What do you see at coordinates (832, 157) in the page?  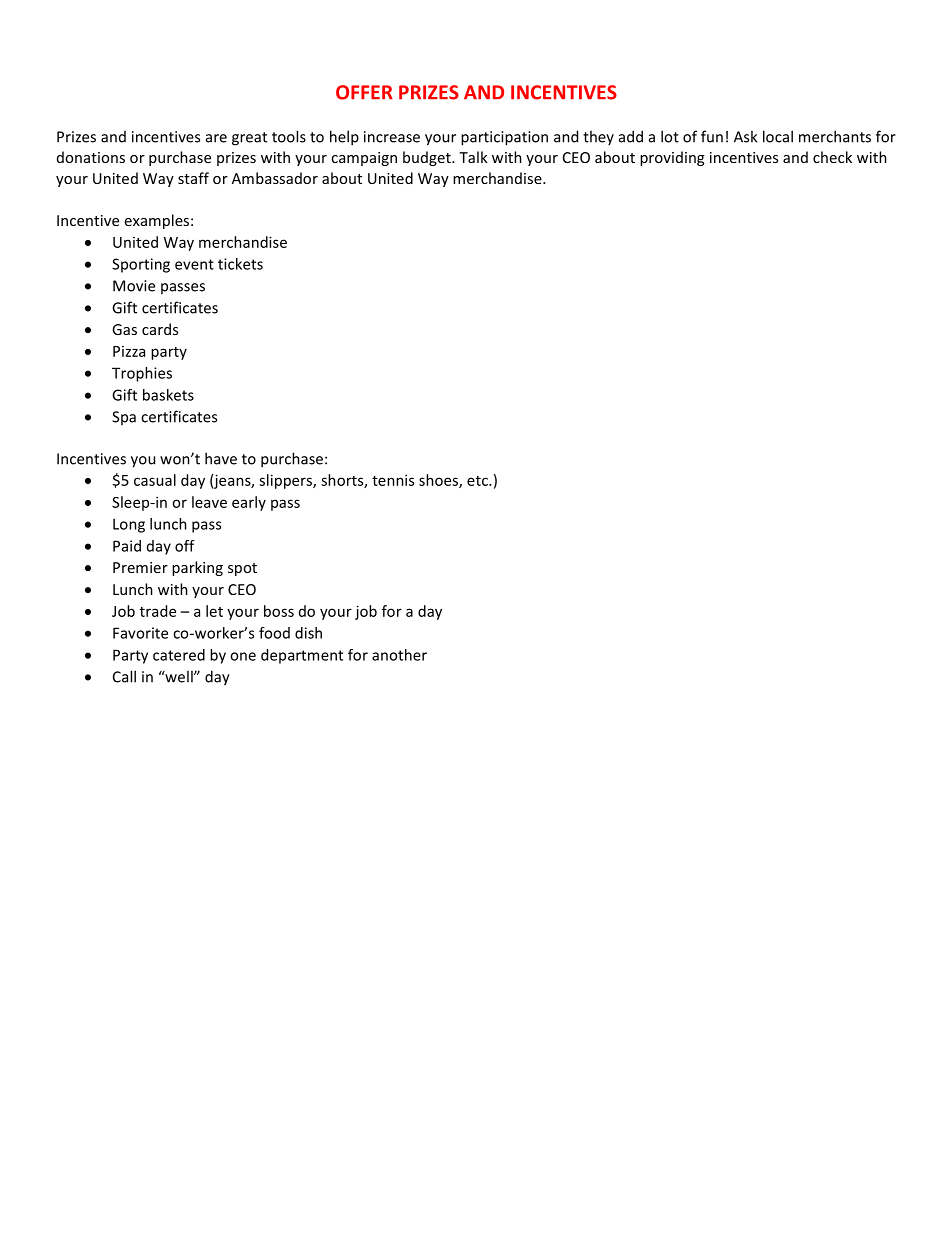 I see `check` at bounding box center [832, 157].
